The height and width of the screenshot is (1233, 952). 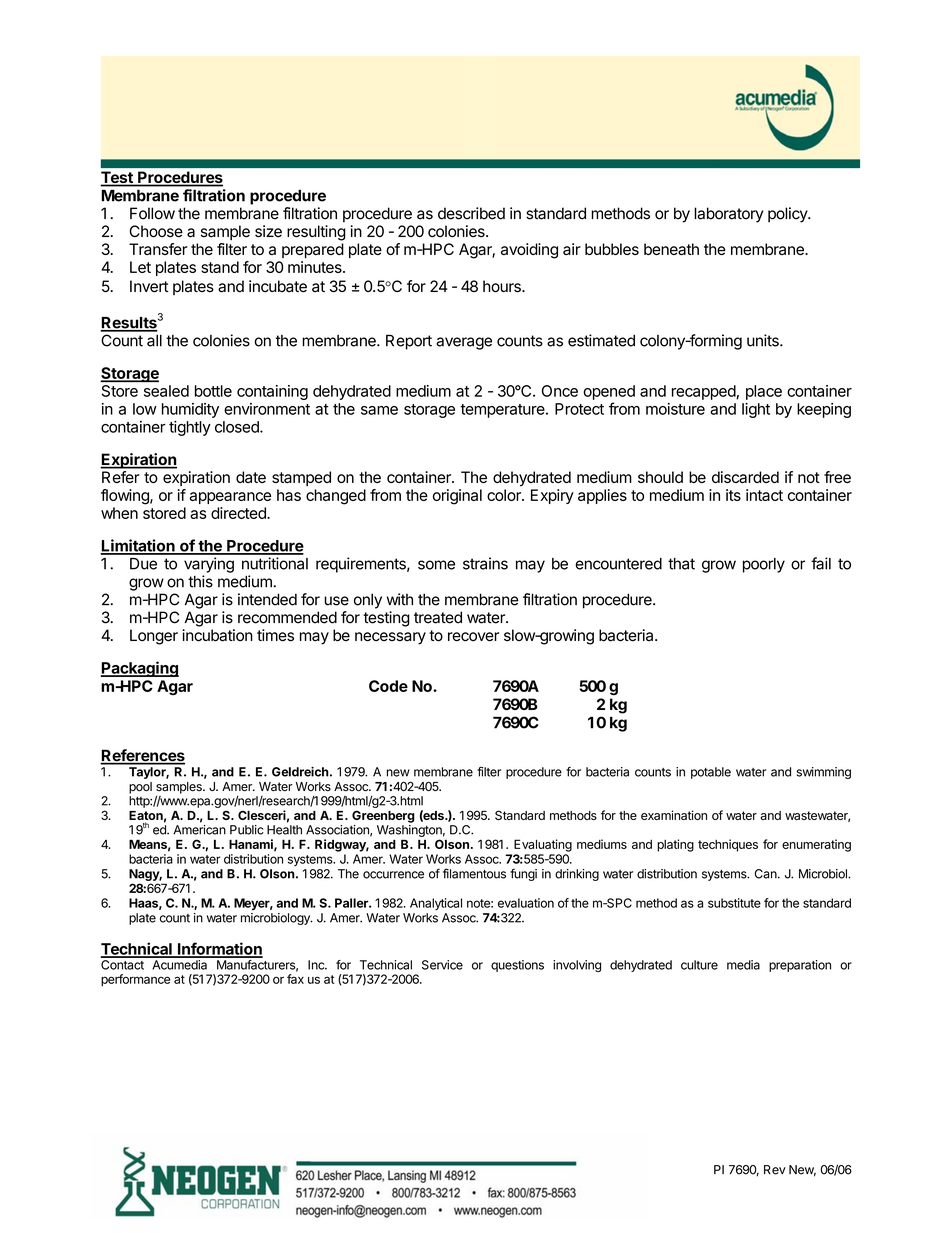 What do you see at coordinates (775, 1170) in the screenshot?
I see `Rev` at bounding box center [775, 1170].
